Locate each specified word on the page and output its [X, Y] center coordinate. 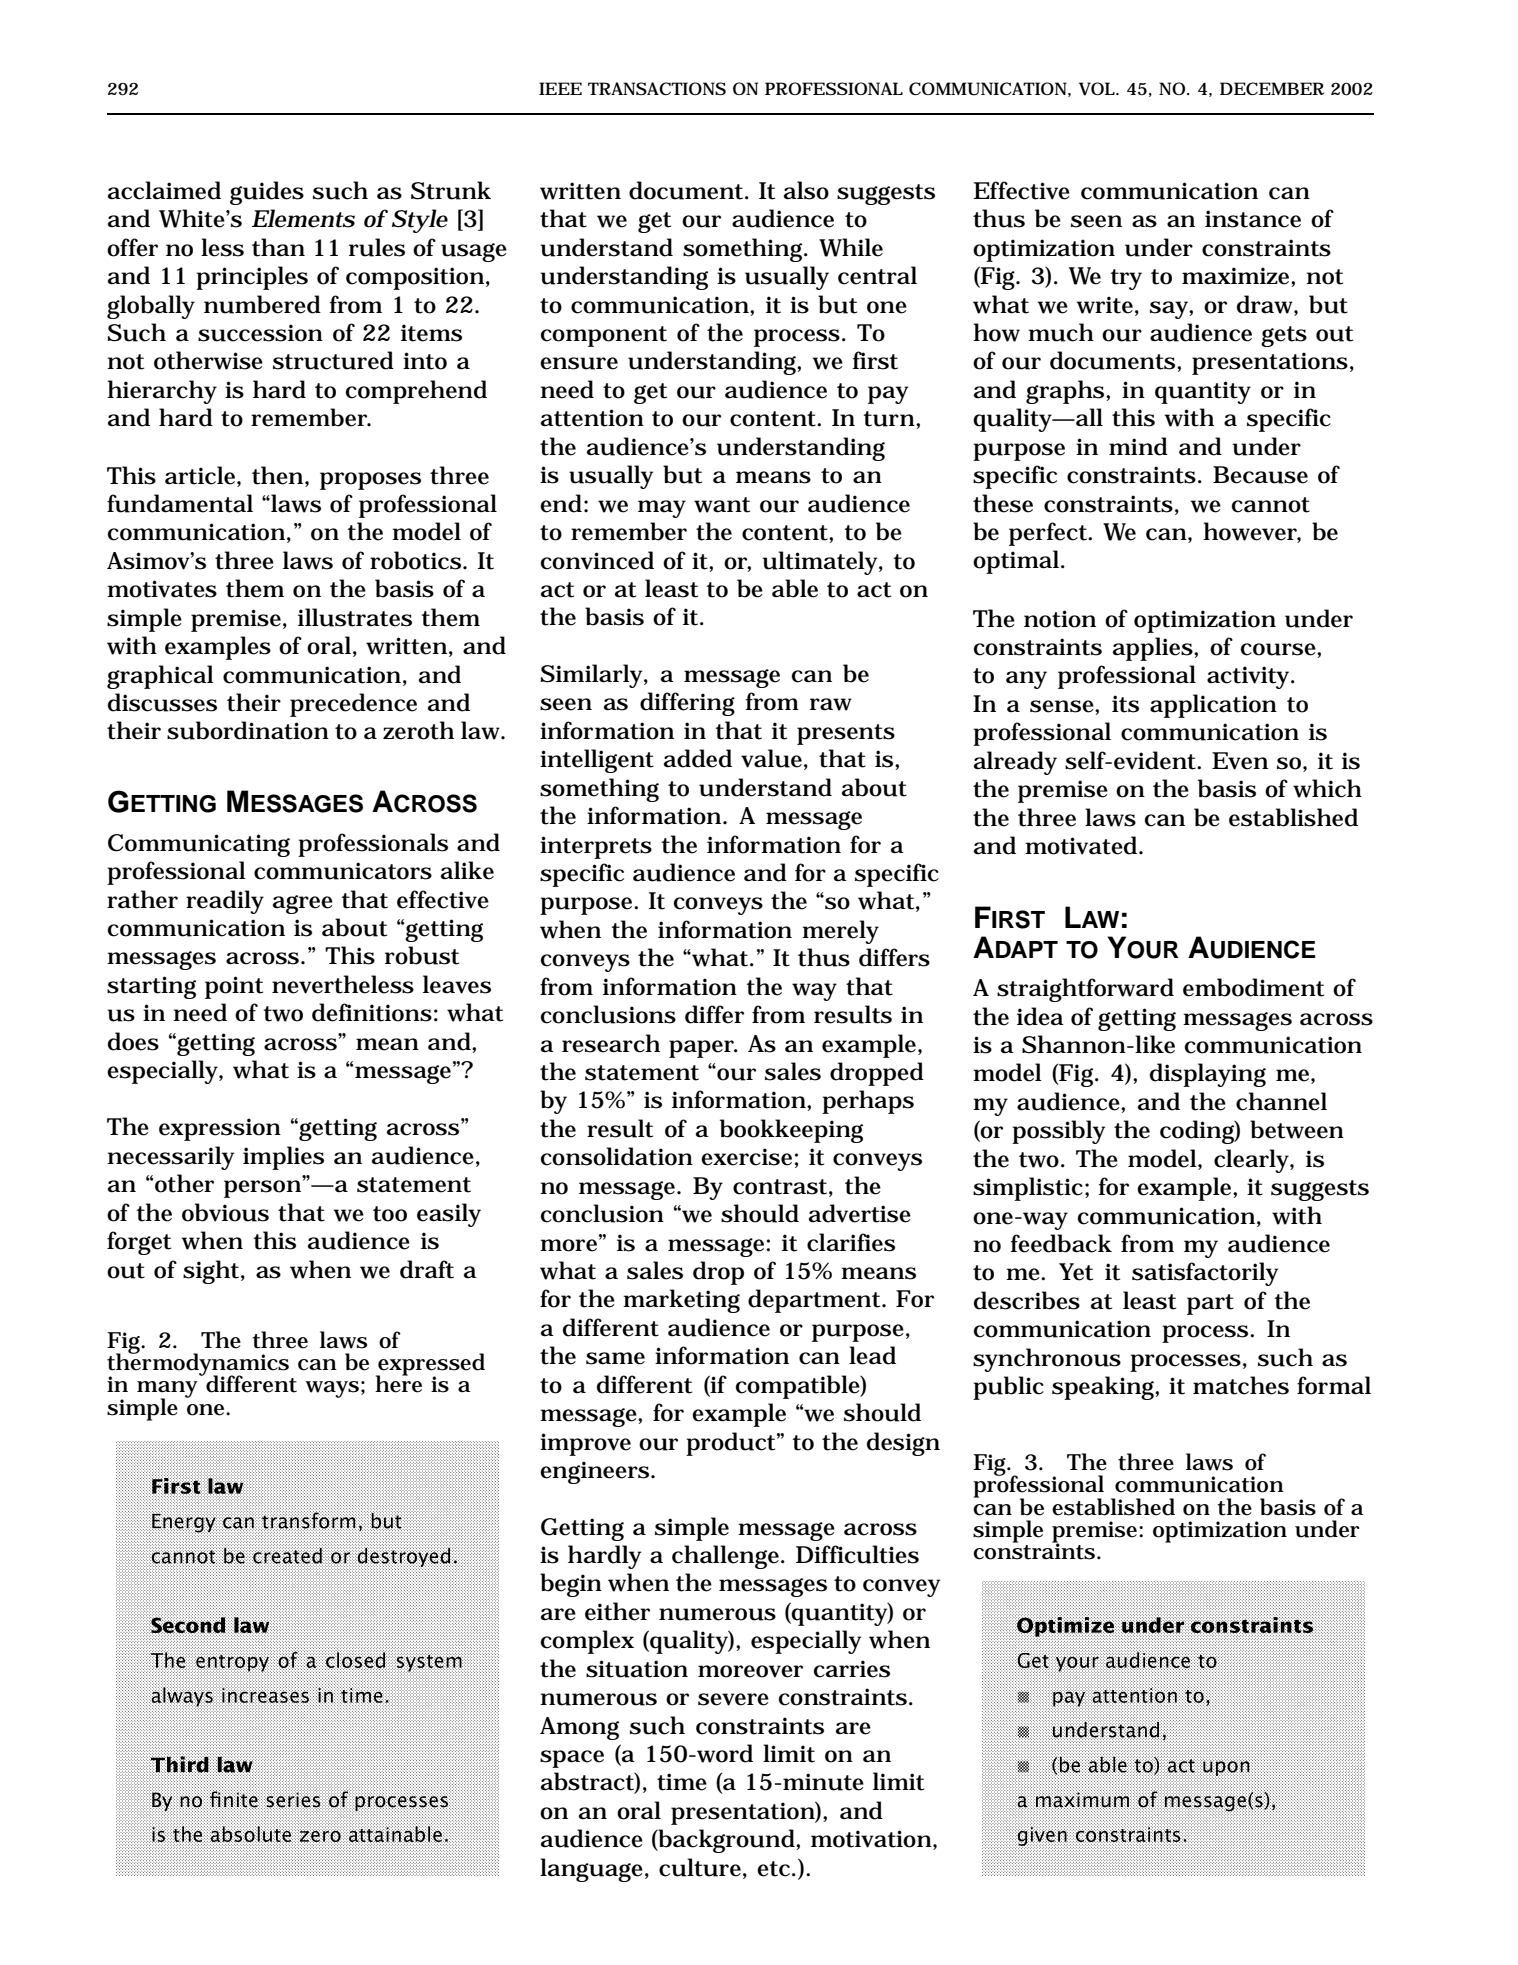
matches [1241, 1385]
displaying [1208, 1075]
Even [1240, 761]
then [279, 475]
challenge [727, 1557]
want [722, 505]
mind [1138, 446]
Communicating [199, 845]
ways [332, 1389]
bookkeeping [791, 1131]
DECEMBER [1272, 88]
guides [267, 193]
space [572, 1759]
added [698, 758]
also [806, 190]
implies [283, 1158]
